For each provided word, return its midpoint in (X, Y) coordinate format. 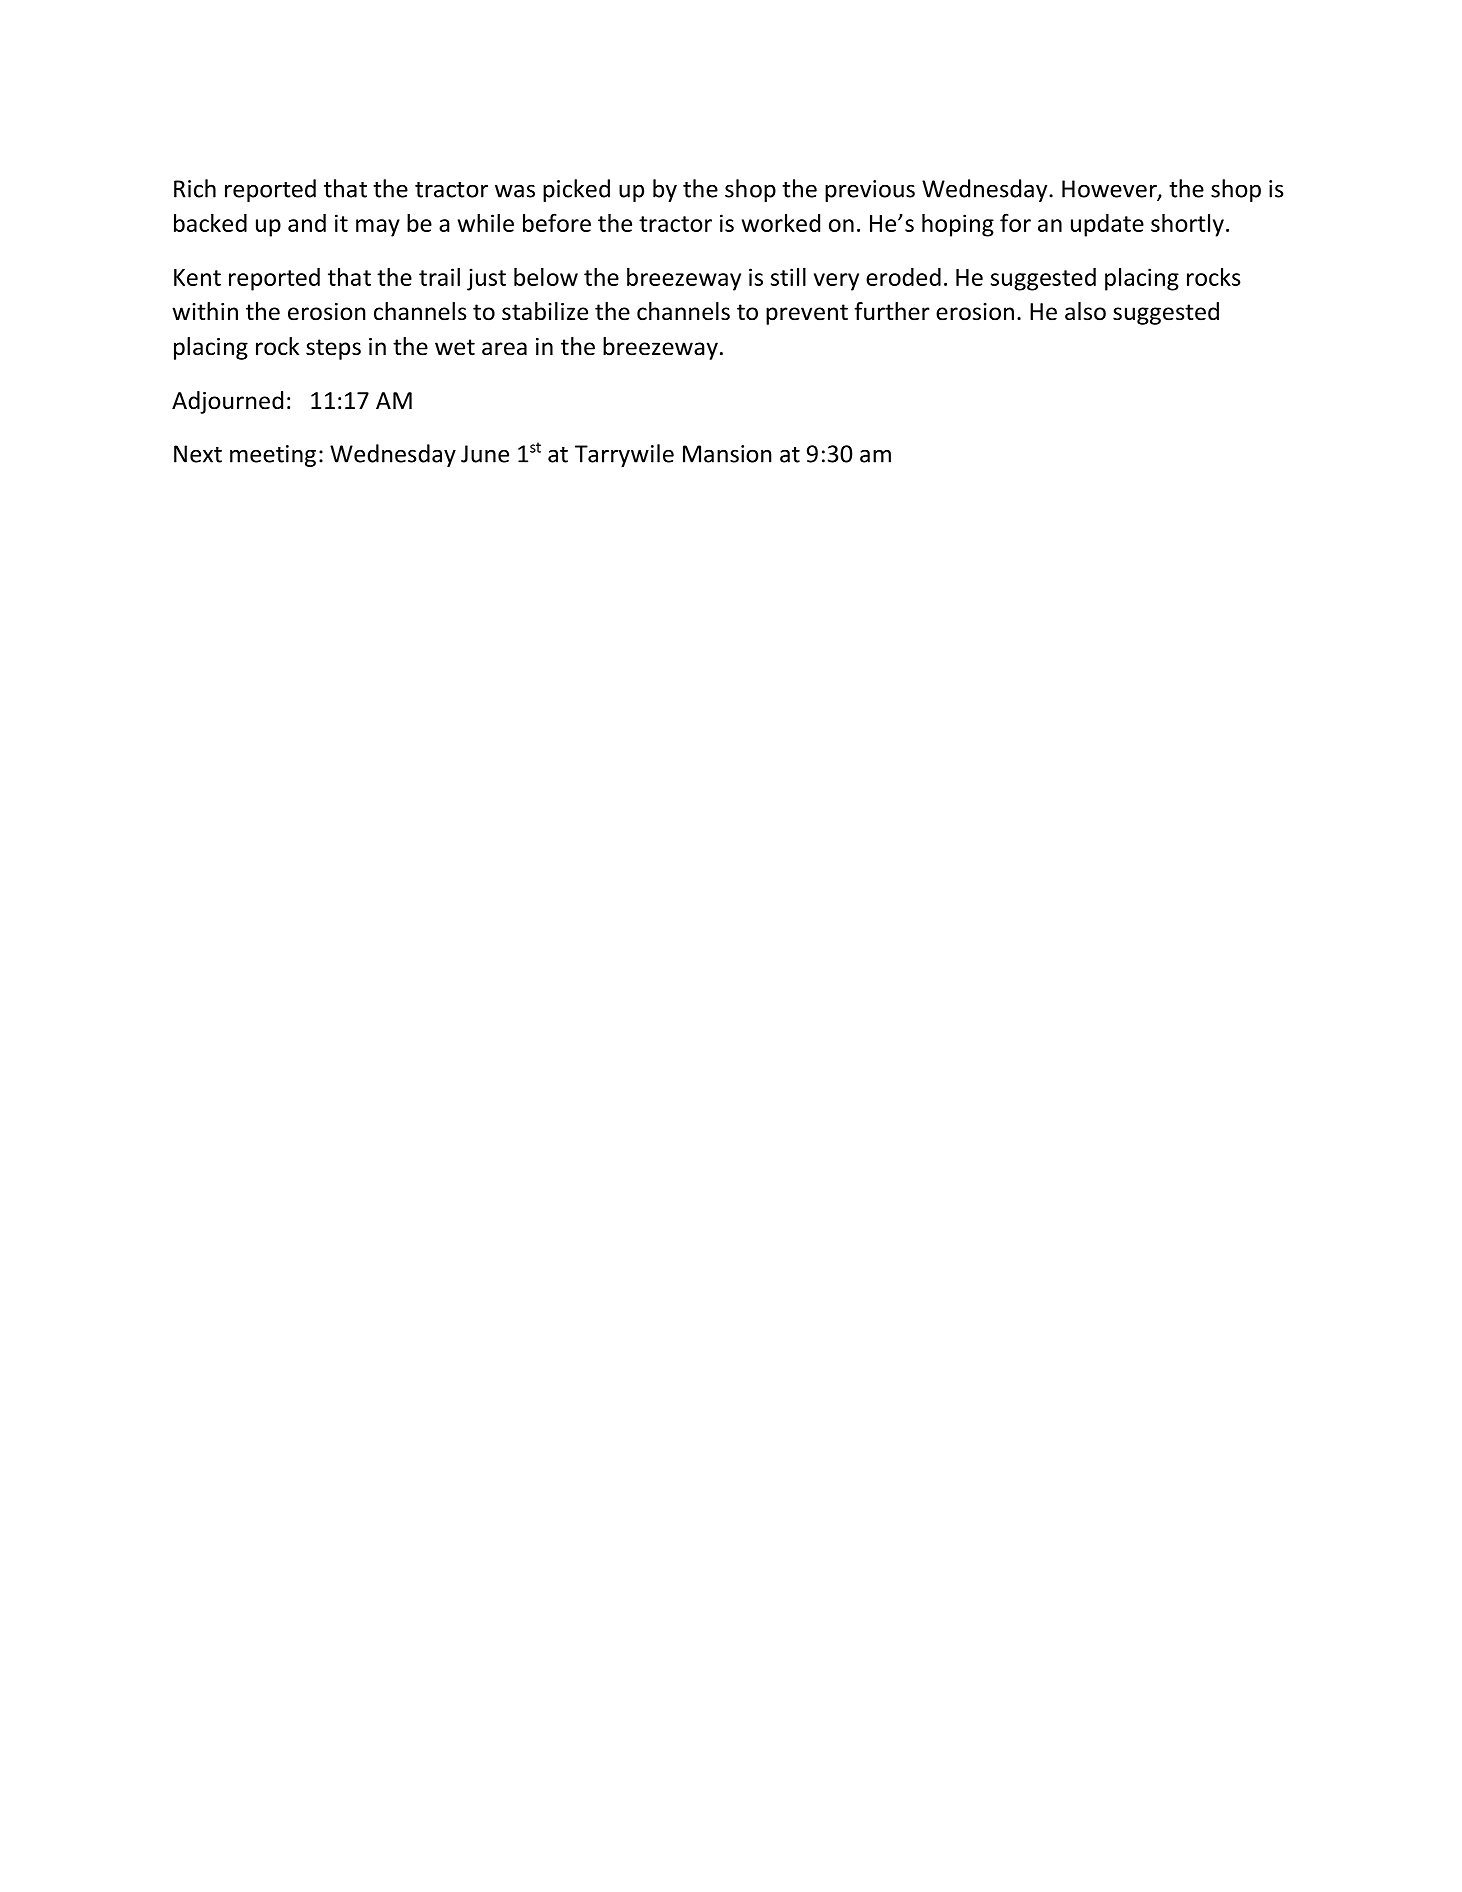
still (788, 277)
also (1085, 311)
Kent (197, 277)
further (892, 311)
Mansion (727, 454)
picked (576, 190)
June (485, 454)
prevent (807, 314)
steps (333, 349)
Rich (195, 188)
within (205, 311)
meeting (273, 456)
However (1110, 190)
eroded (903, 277)
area (504, 349)
